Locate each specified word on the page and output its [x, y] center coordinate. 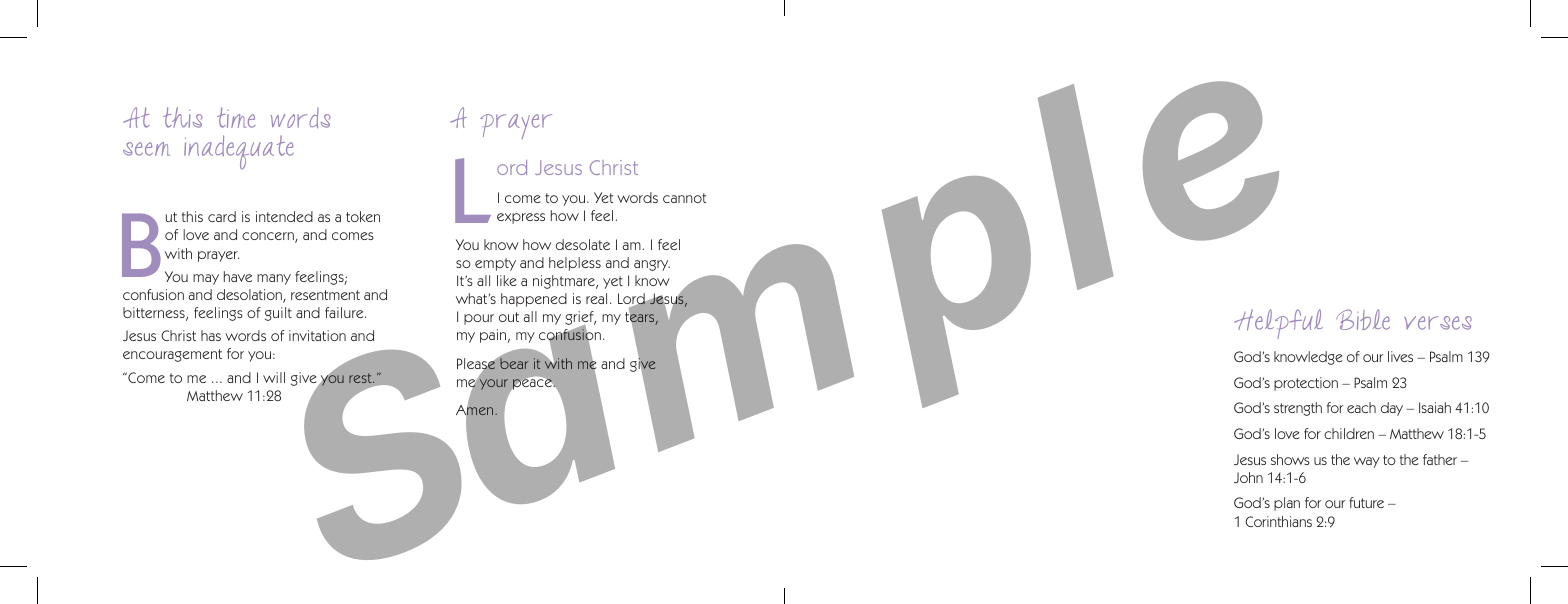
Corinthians [1278, 521]
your [492, 383]
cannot [684, 198]
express [521, 218]
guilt [278, 314]
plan [1287, 504]
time [236, 117]
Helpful [1278, 324]
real [596, 298]
